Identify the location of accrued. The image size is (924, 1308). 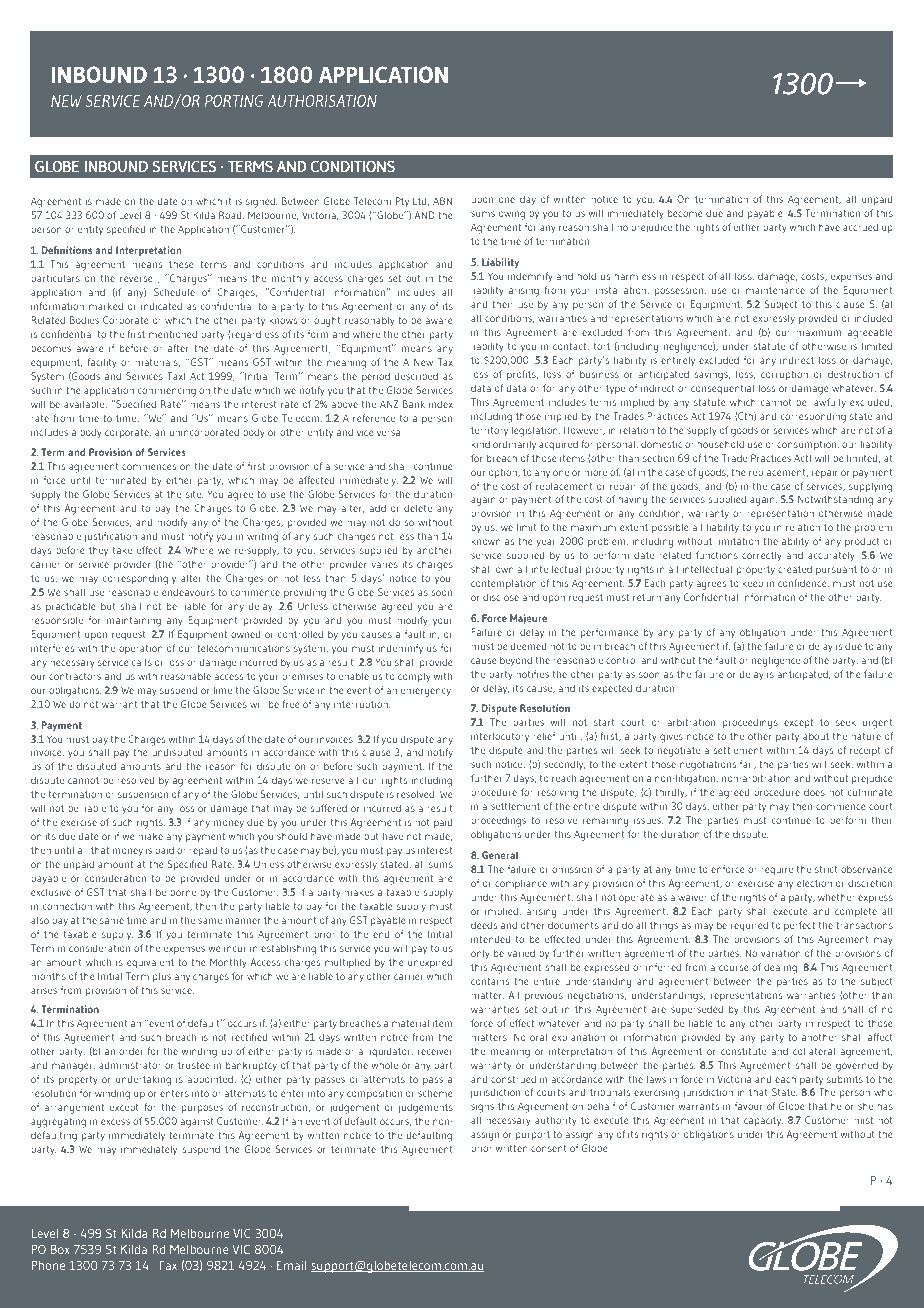
(860, 227).
